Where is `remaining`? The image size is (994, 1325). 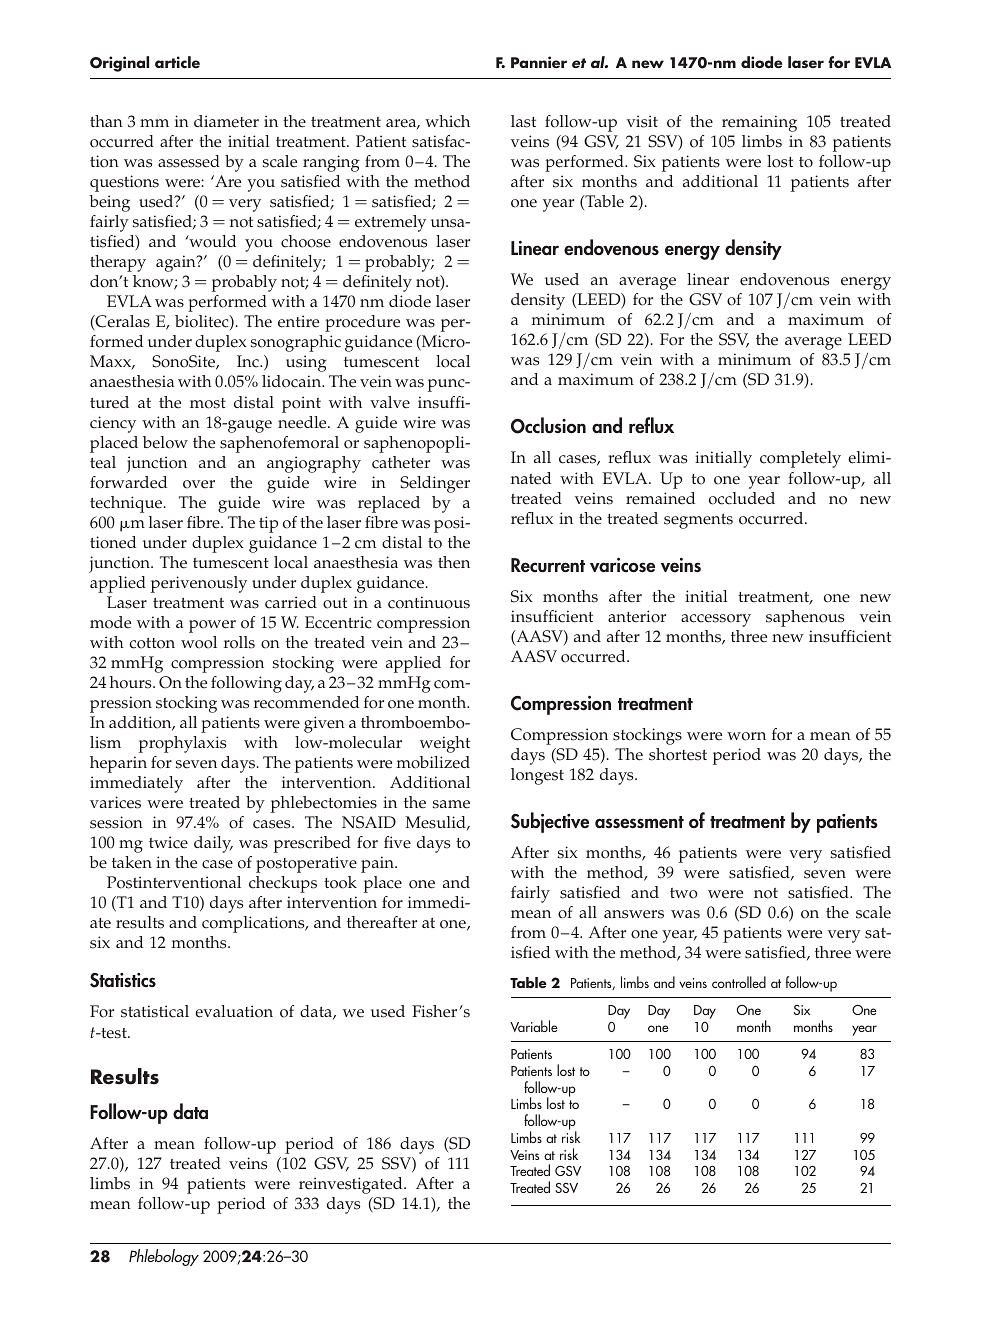
remaining is located at coordinates (759, 123).
